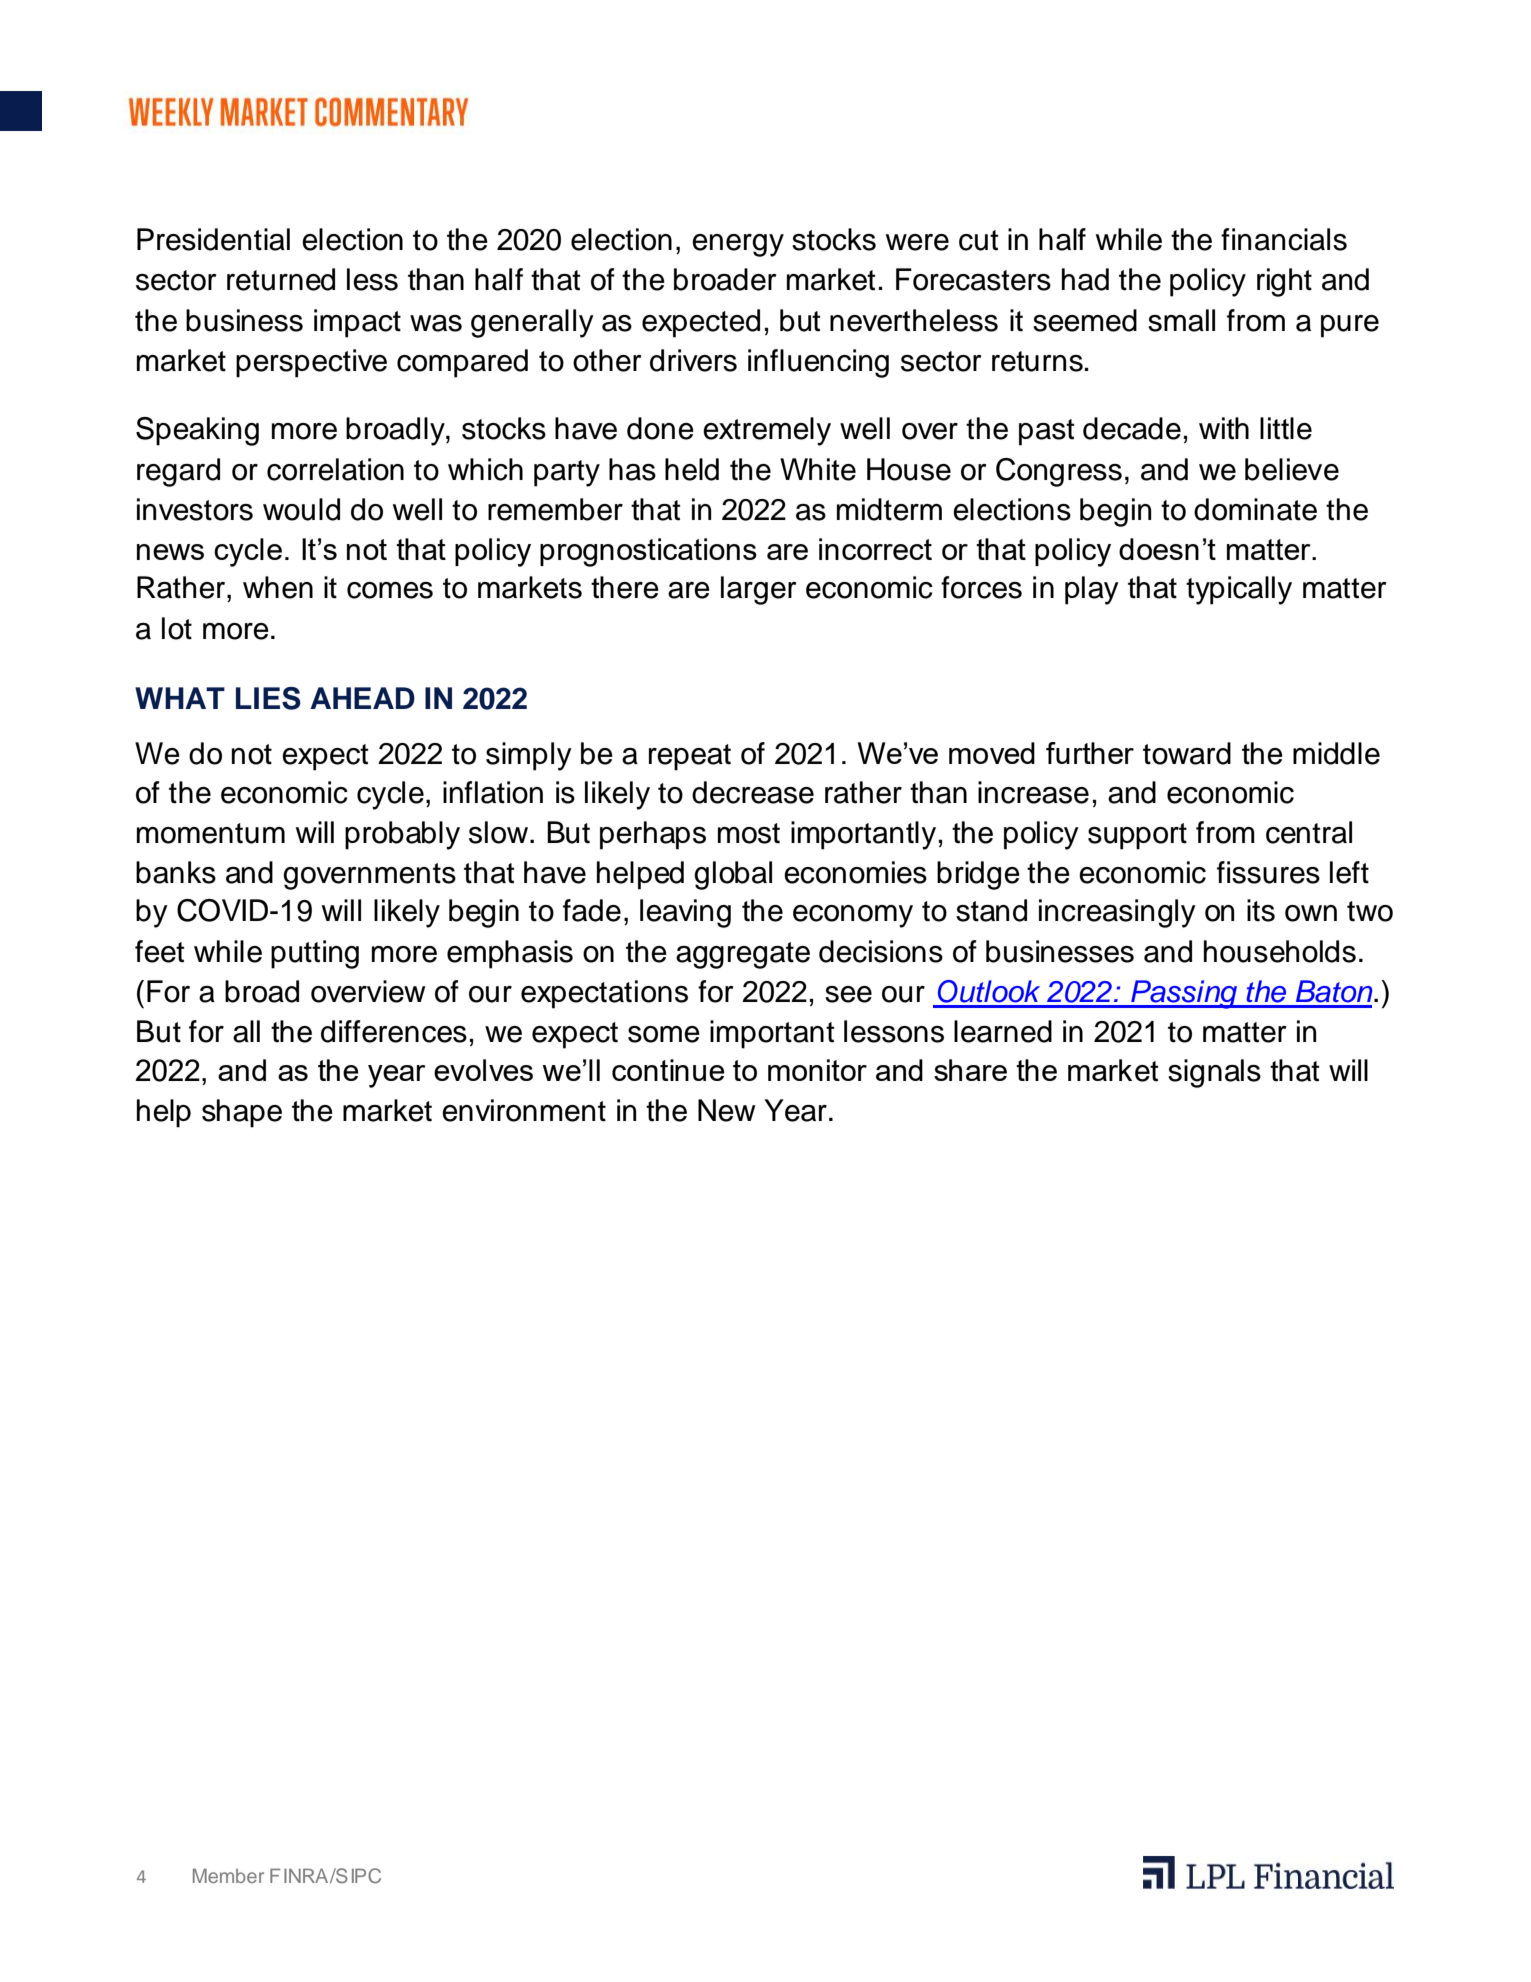  What do you see at coordinates (1255, 509) in the page?
I see `dominate` at bounding box center [1255, 509].
